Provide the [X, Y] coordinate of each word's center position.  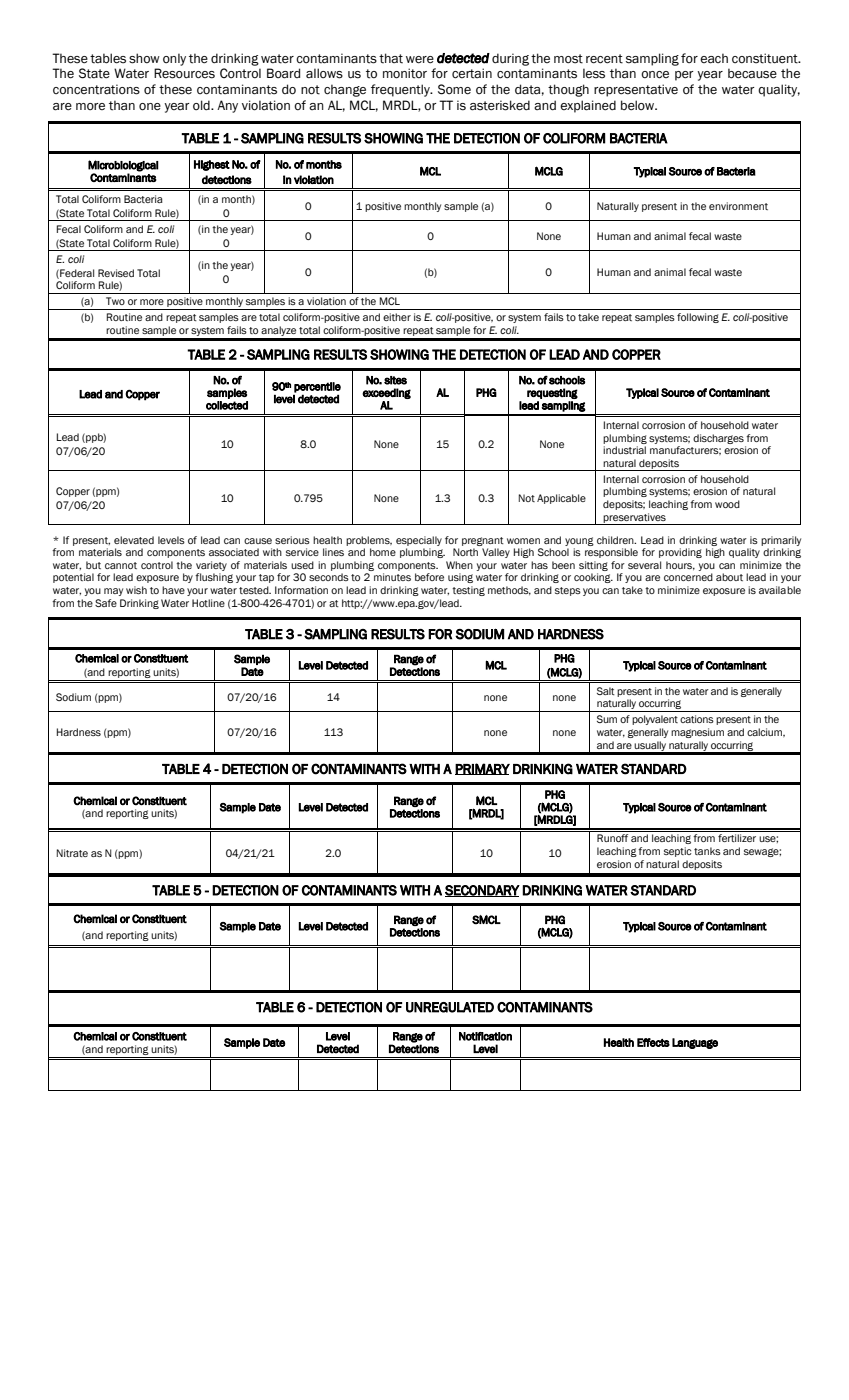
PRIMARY [482, 769]
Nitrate [72, 853]
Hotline [208, 603]
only [174, 59]
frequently [401, 90]
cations [697, 719]
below [639, 105]
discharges [718, 439]
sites [395, 380]
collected [227, 405]
